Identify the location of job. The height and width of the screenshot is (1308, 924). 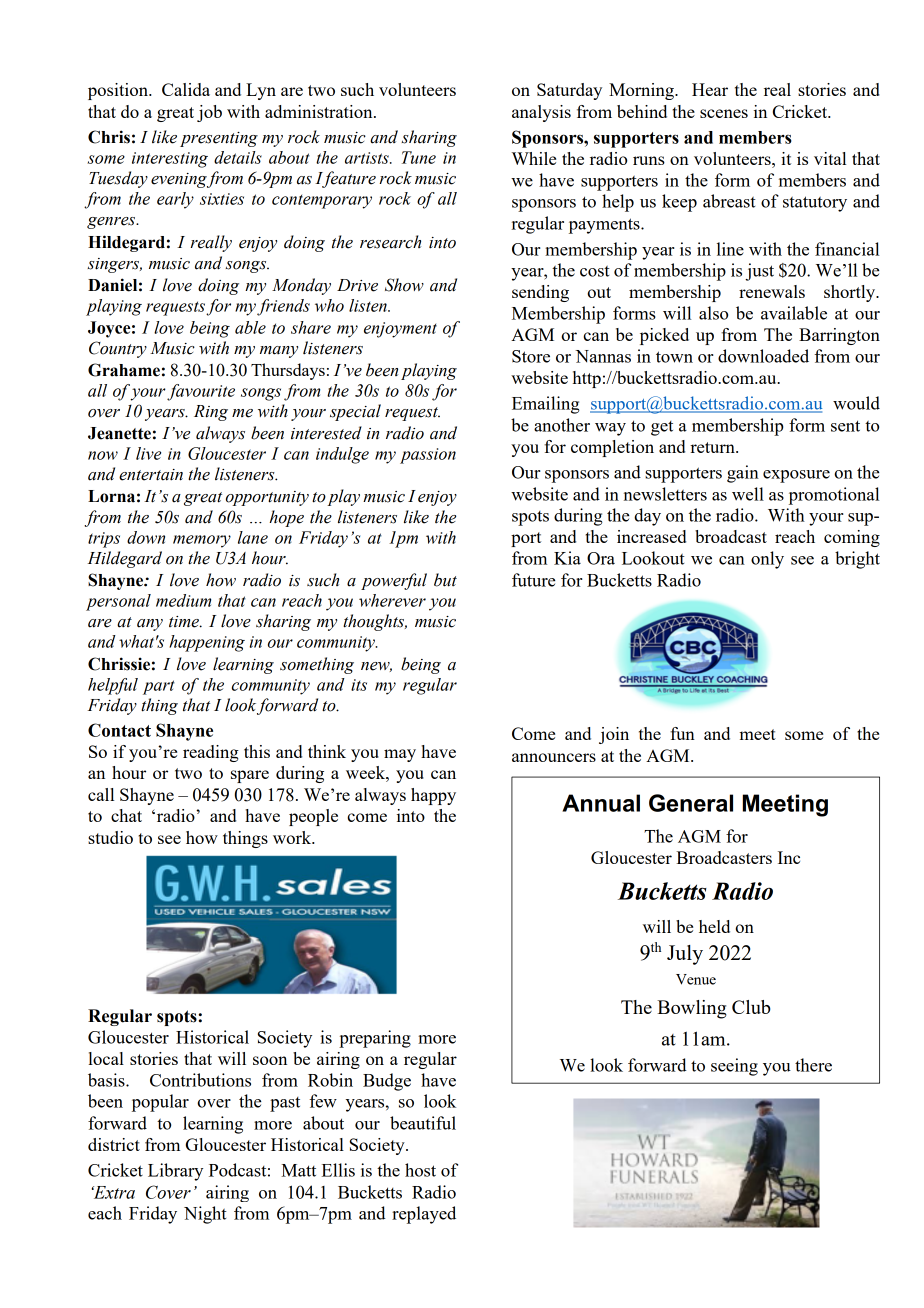
(209, 113).
